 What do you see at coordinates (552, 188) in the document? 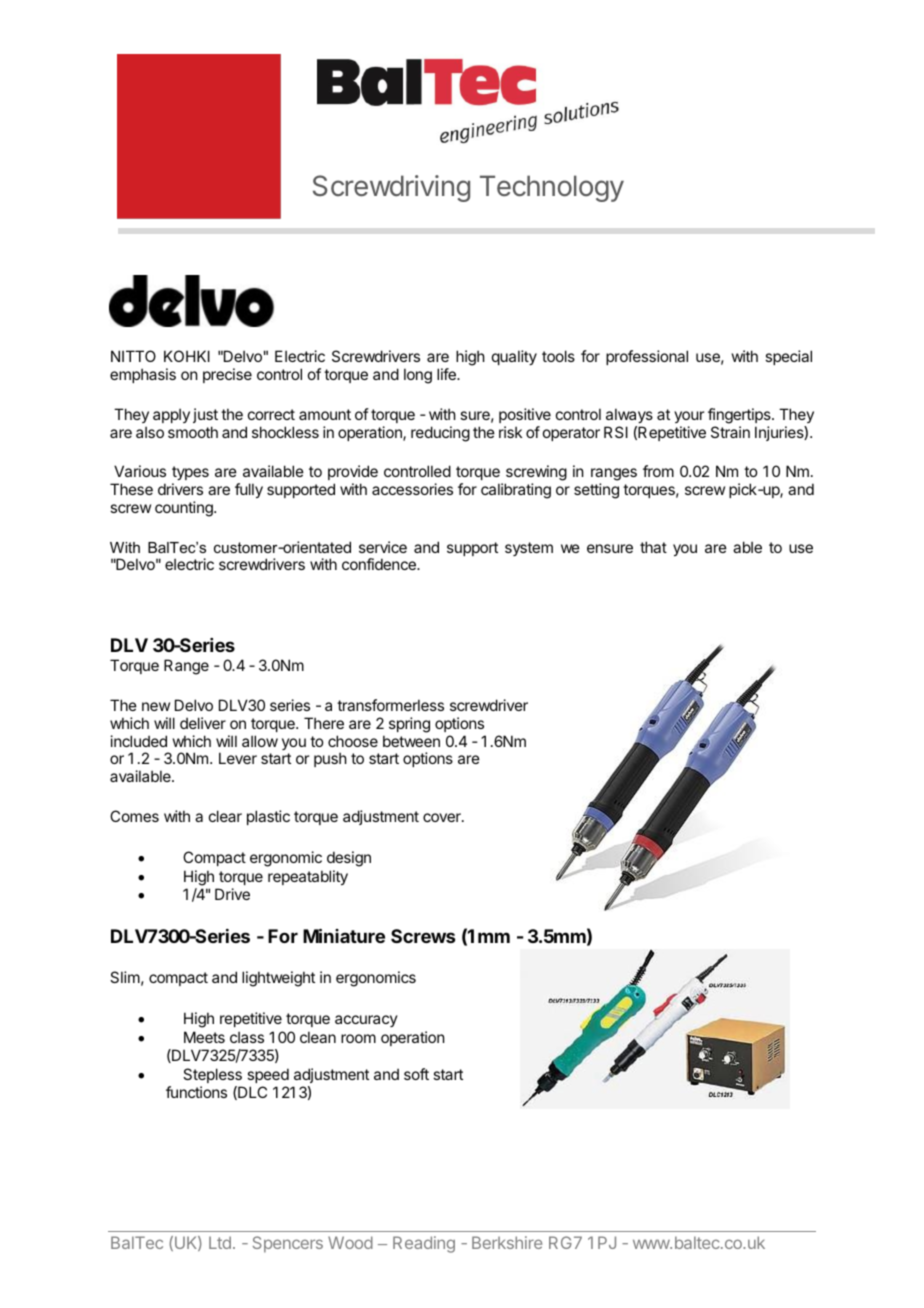
I see `Technology` at bounding box center [552, 188].
